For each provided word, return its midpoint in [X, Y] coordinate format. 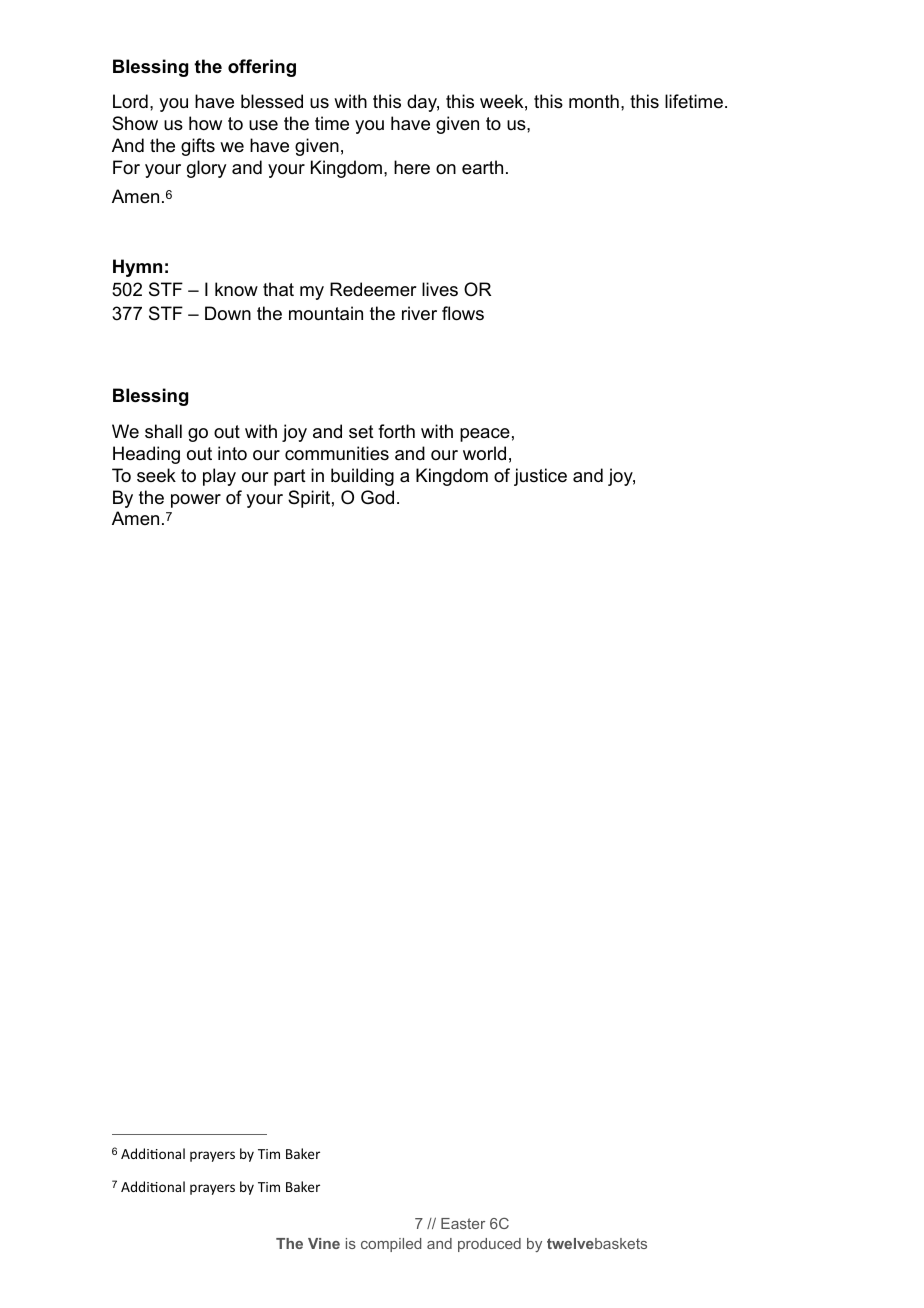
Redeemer [373, 289]
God [377, 497]
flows [463, 313]
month [594, 101]
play [219, 477]
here [412, 167]
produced [489, 1245]
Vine [324, 1243]
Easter [463, 1223]
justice [540, 477]
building [362, 477]
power [196, 501]
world [484, 453]
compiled [391, 1245]
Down [228, 313]
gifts [198, 147]
